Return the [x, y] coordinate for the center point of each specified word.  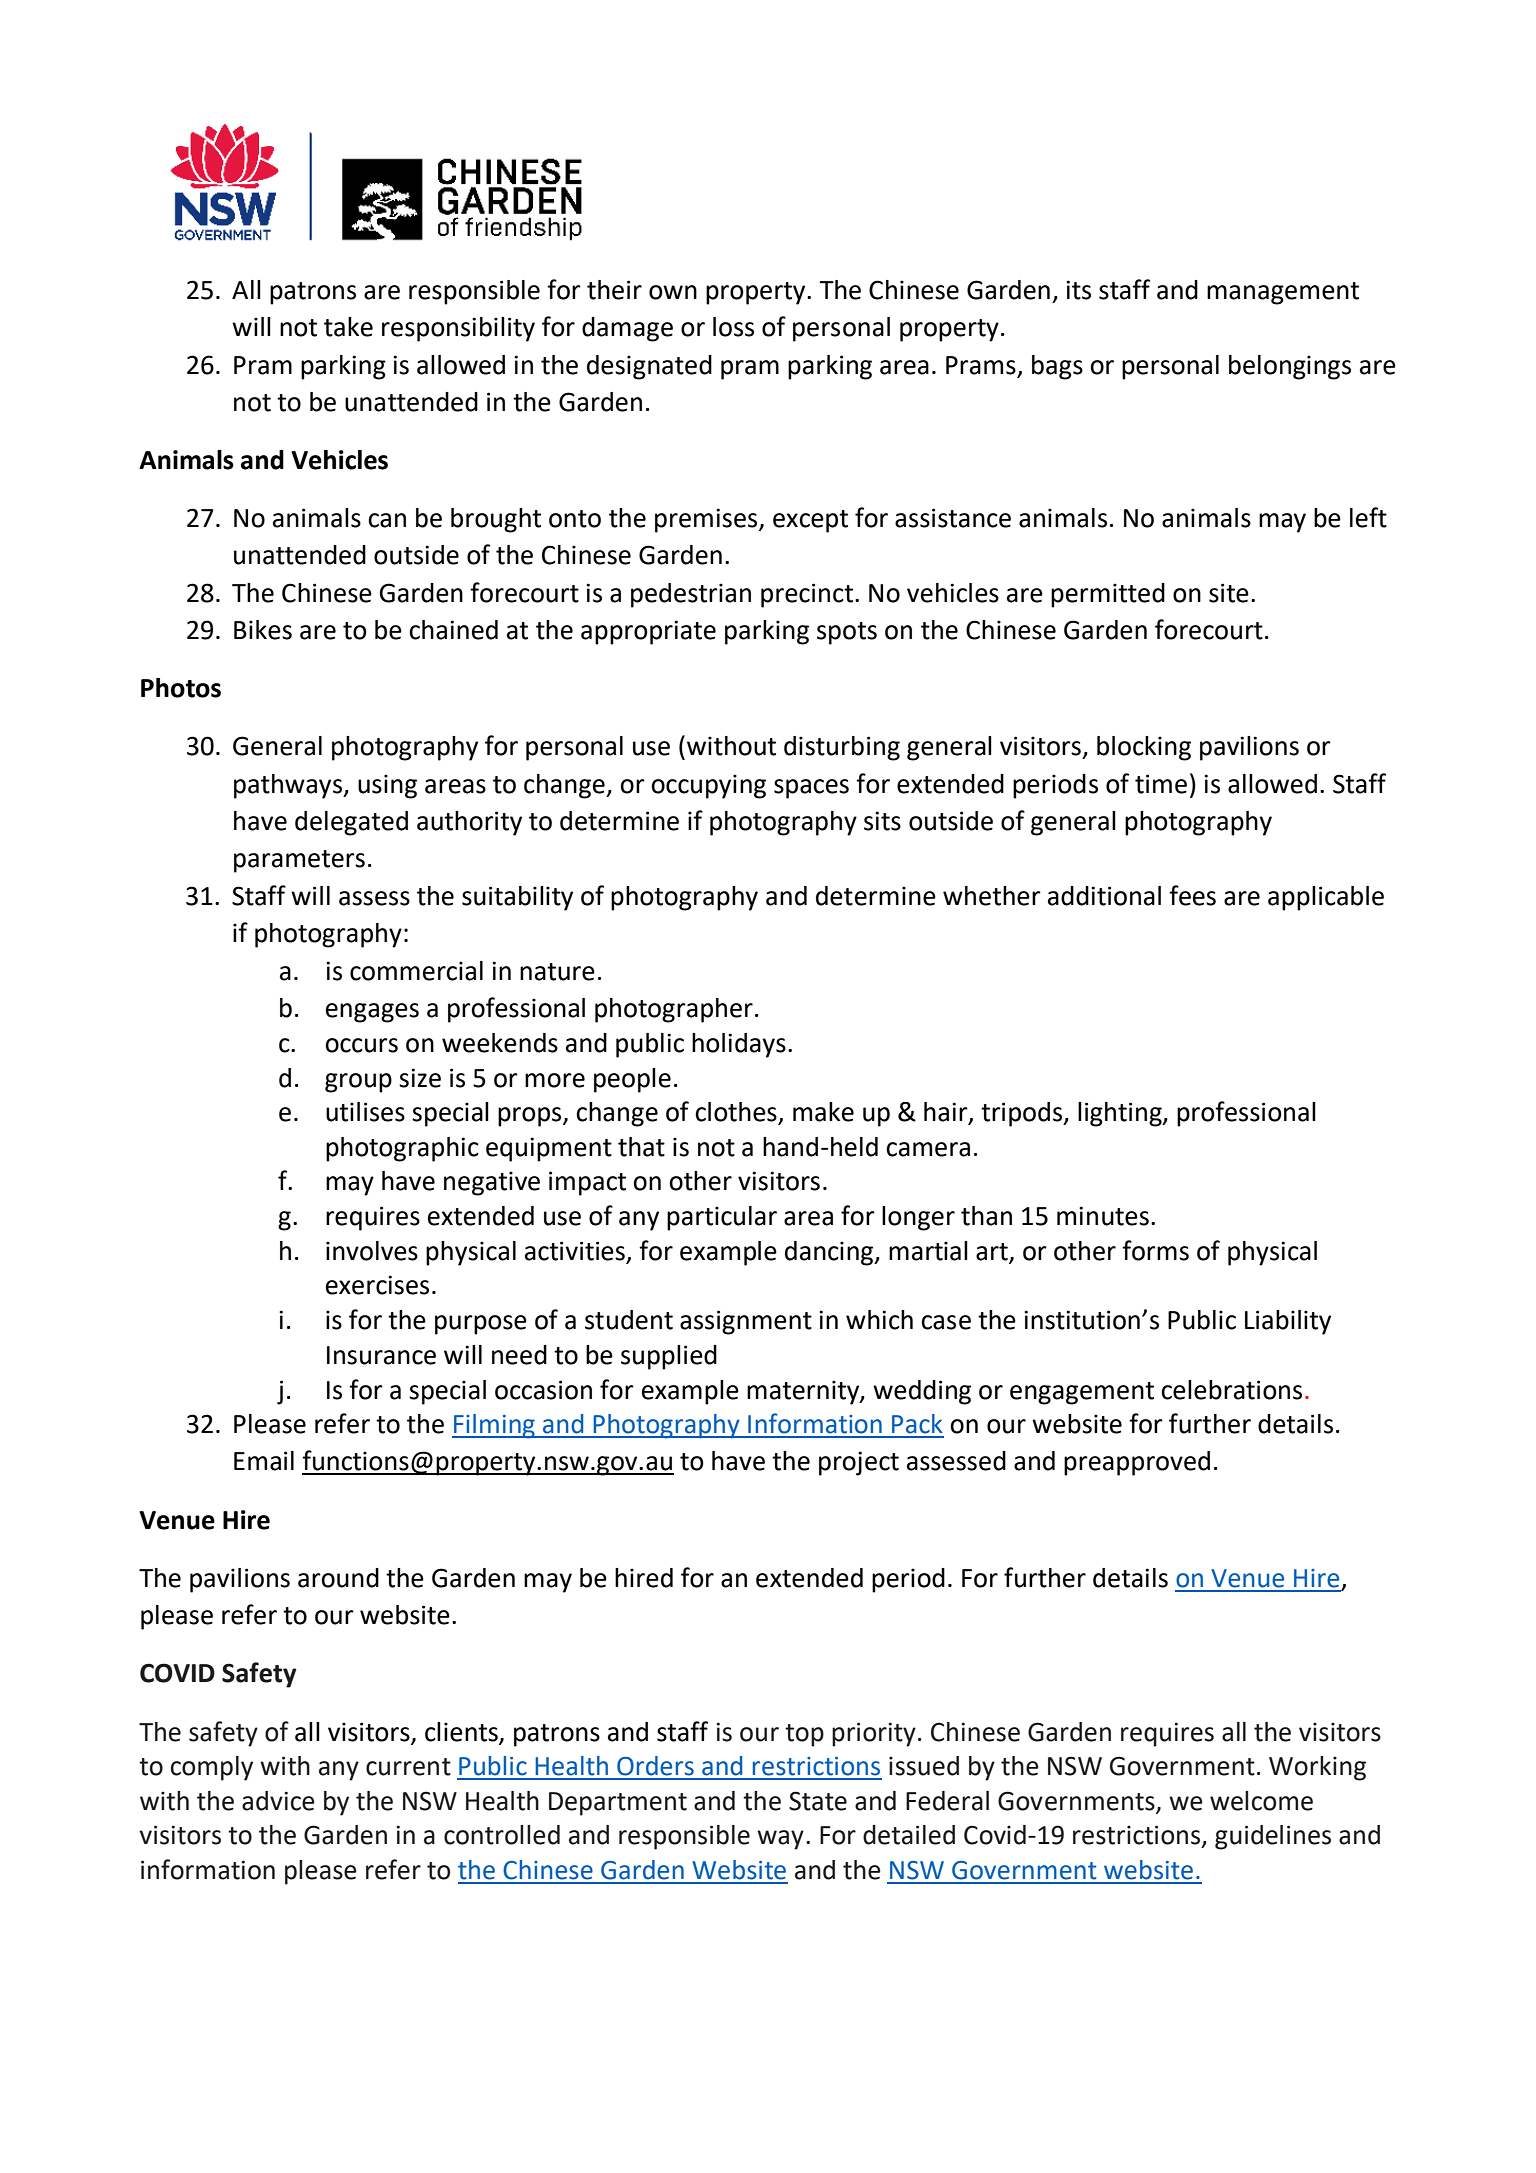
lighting [1121, 1114]
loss [733, 327]
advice [278, 1801]
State [818, 1801]
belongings [1290, 367]
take [348, 327]
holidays [739, 1045]
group [358, 1083]
